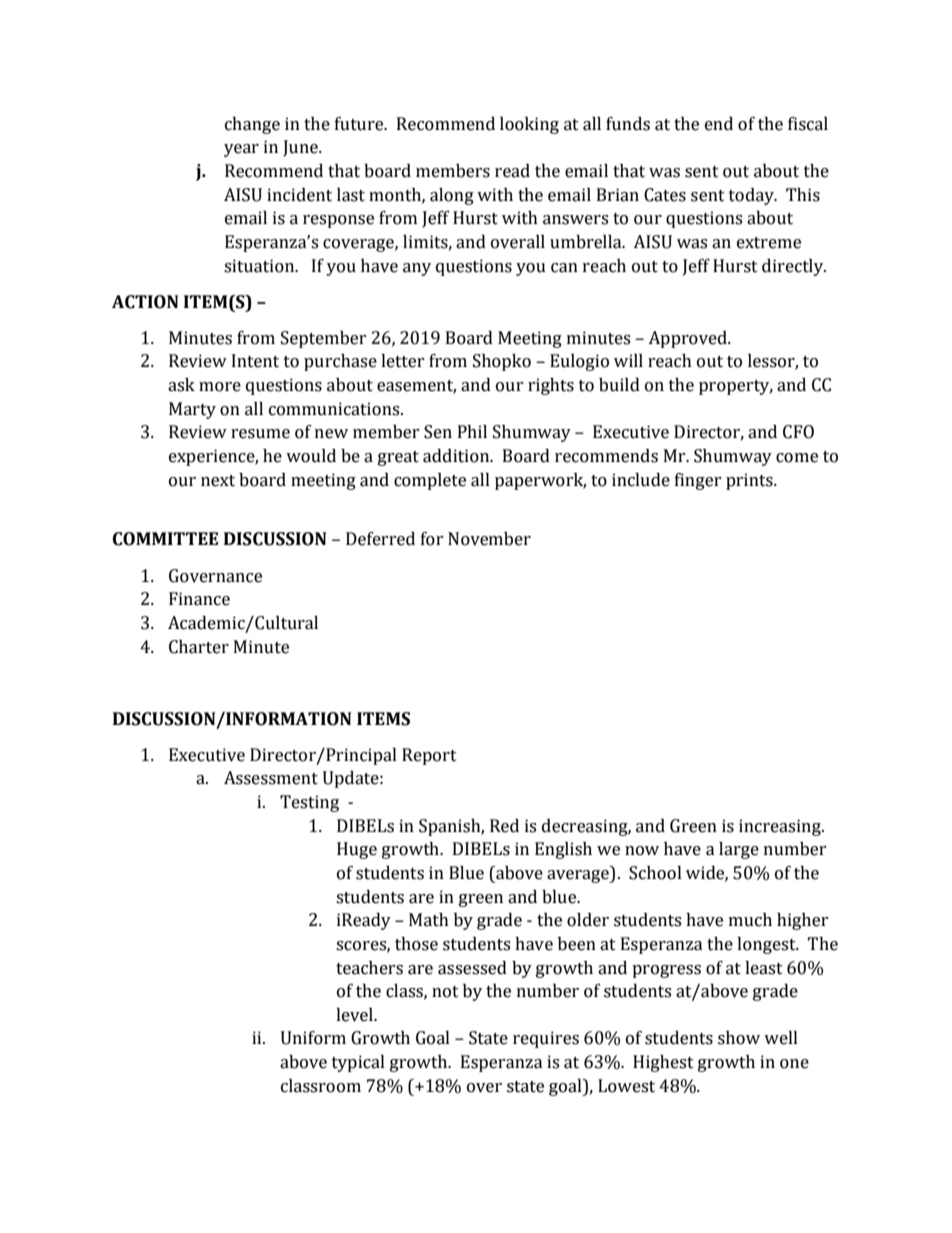 This image has height=1233, width=952. What do you see at coordinates (750, 481) in the image?
I see `prints` at bounding box center [750, 481].
